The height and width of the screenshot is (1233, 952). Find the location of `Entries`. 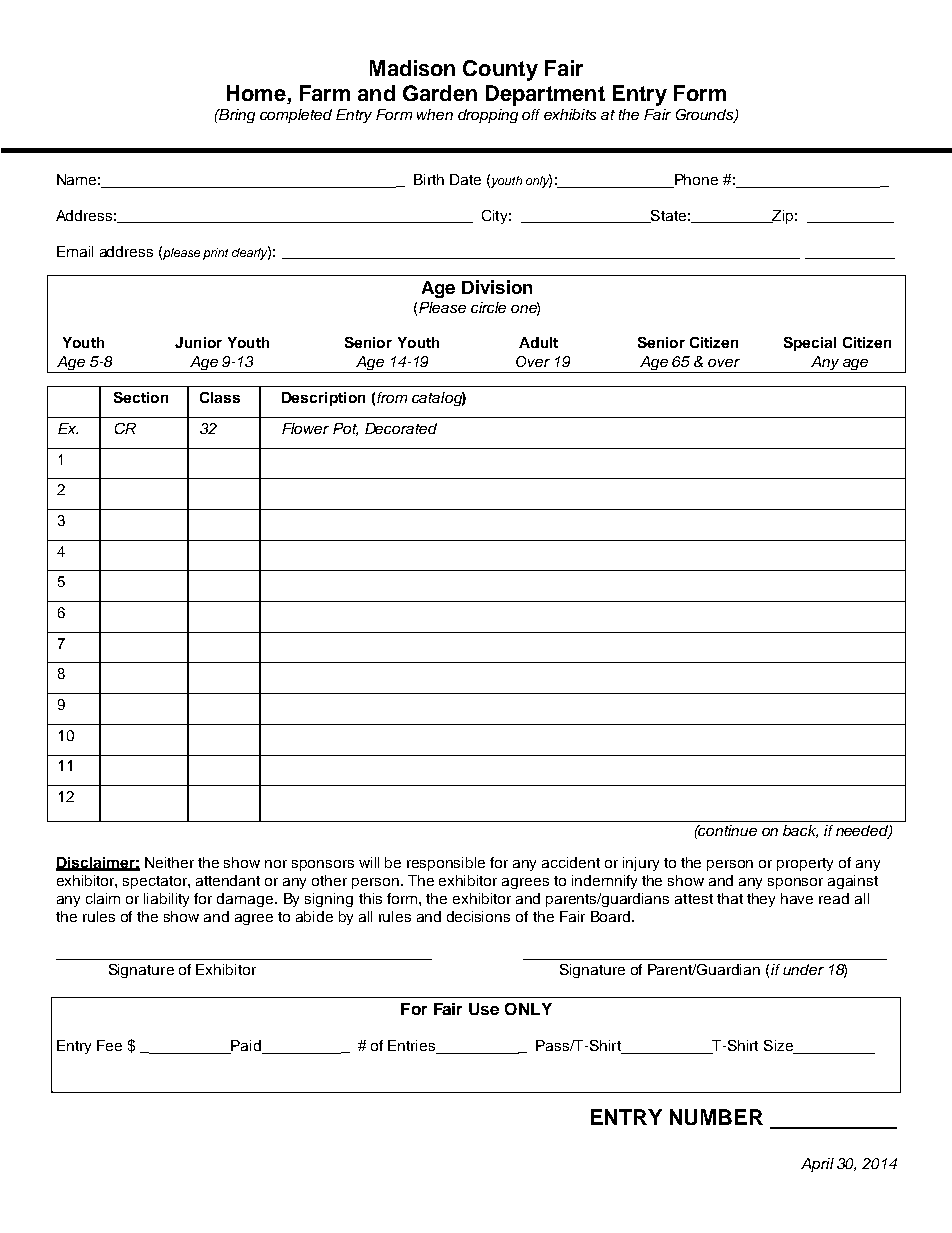

Entries is located at coordinates (413, 1047).
